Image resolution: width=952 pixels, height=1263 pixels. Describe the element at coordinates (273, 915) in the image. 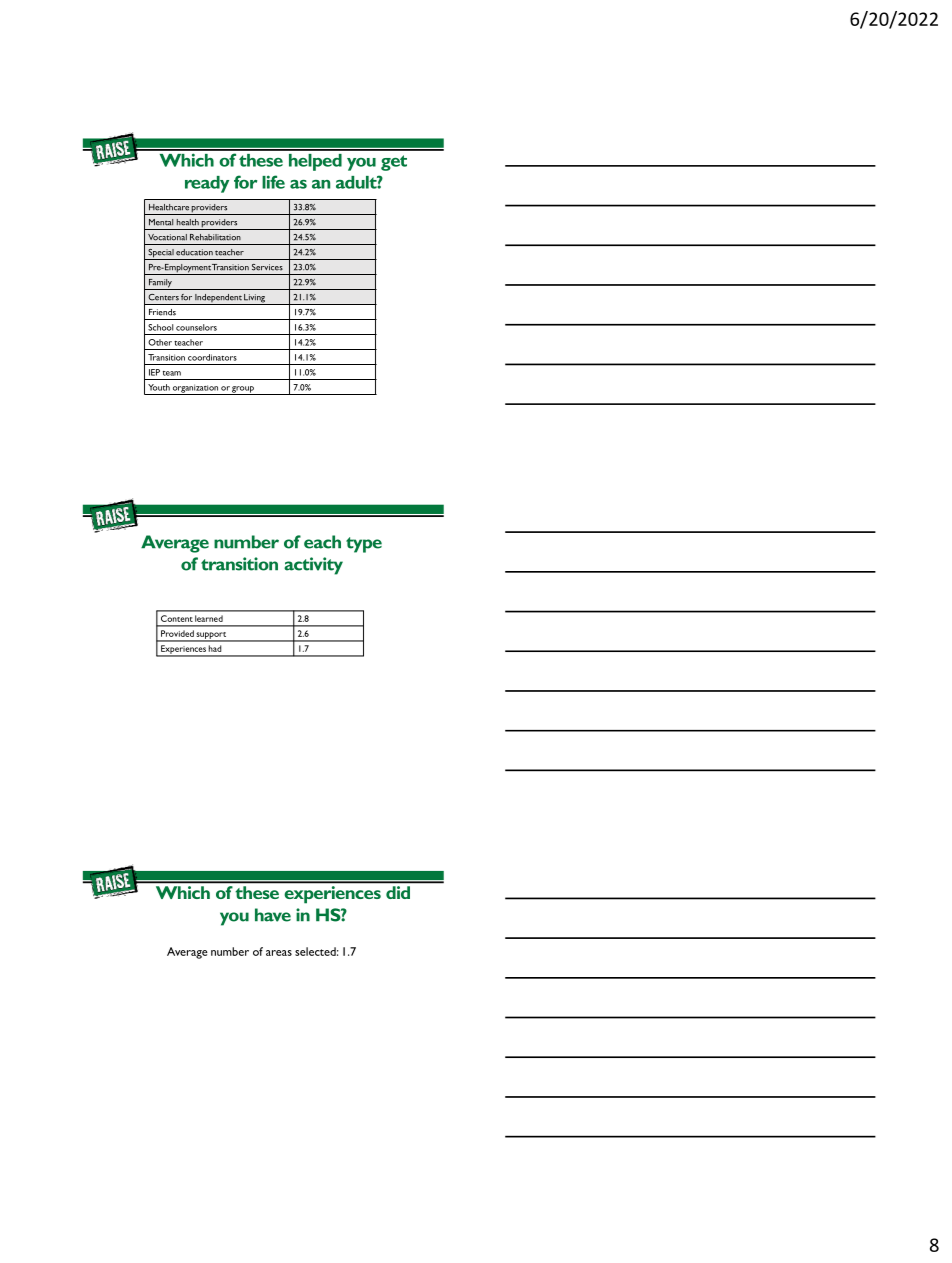

I see `have` at that location.
